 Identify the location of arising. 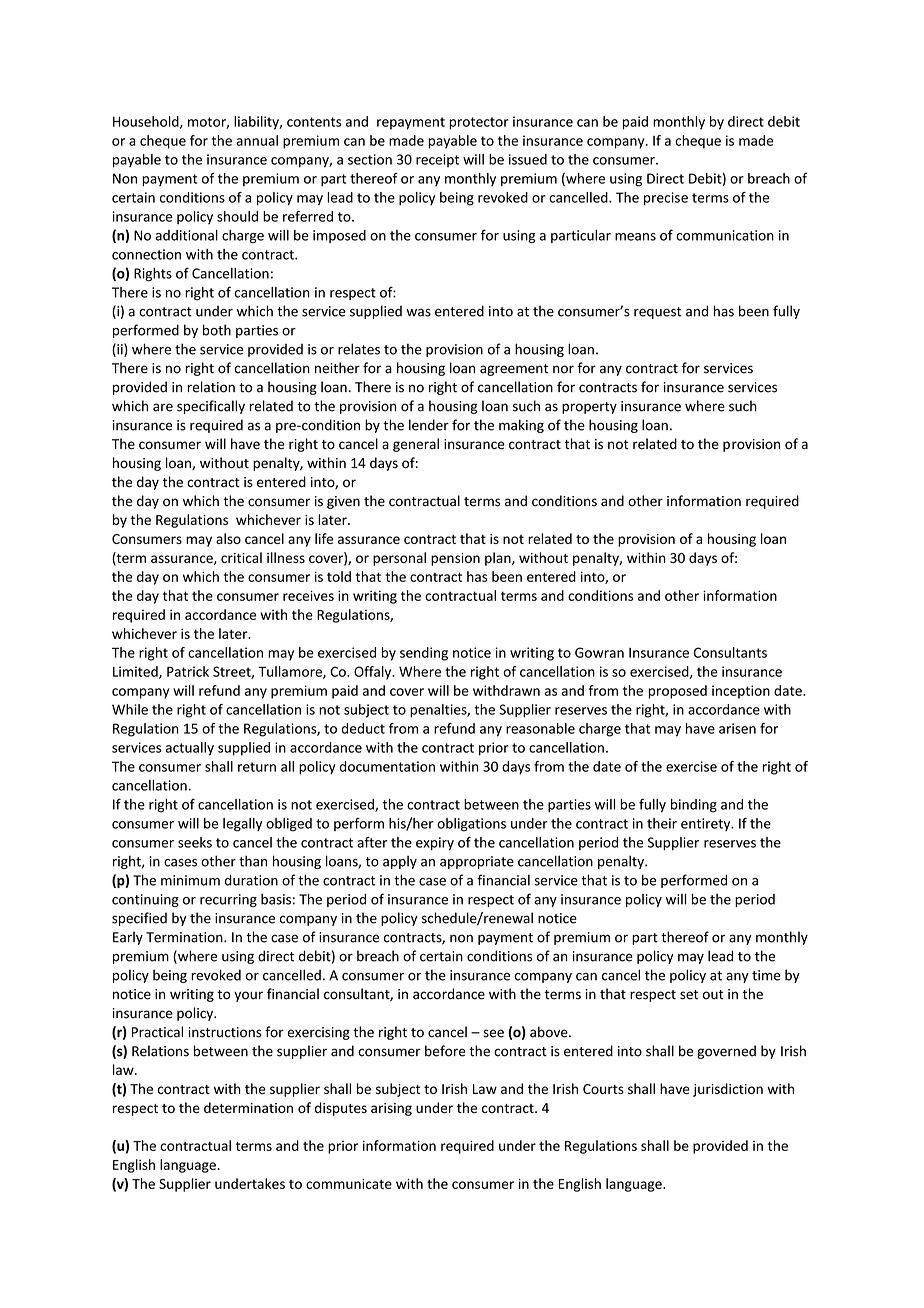
(391, 1109).
